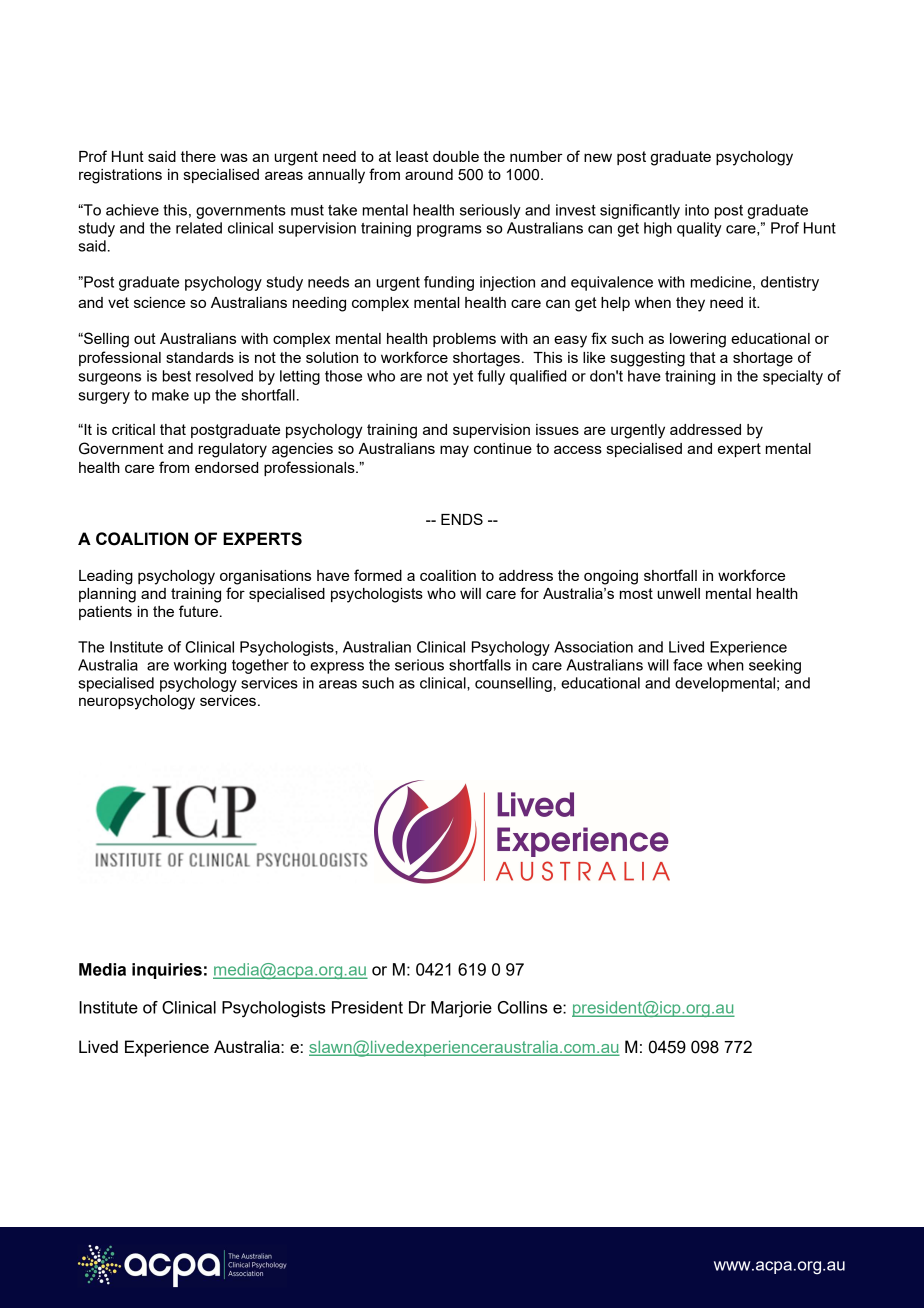  I want to click on around, so click(429, 174).
